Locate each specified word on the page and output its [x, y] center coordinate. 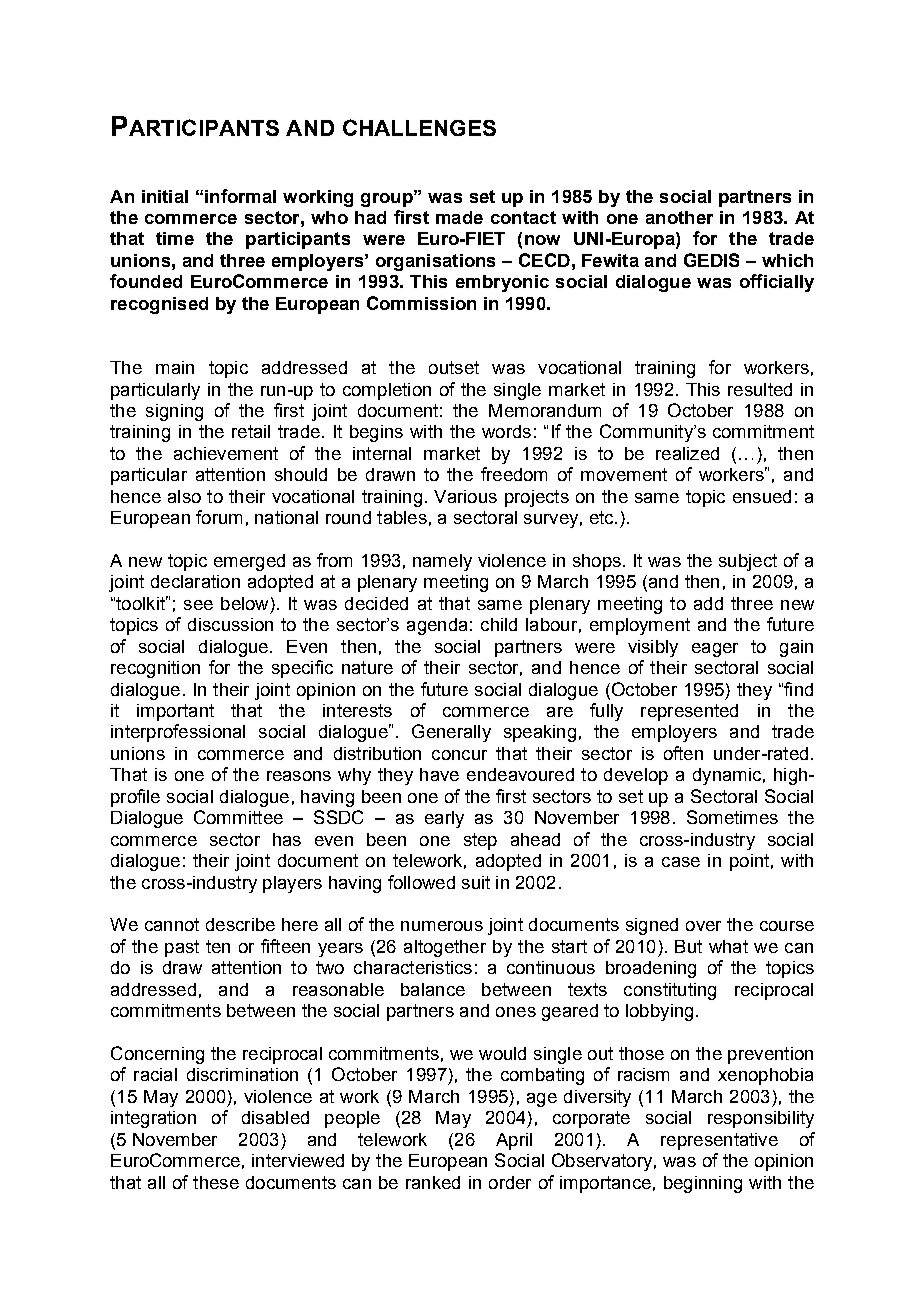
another [679, 217]
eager [715, 650]
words [506, 431]
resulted [760, 389]
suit [476, 882]
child [499, 624]
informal [240, 196]
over [703, 926]
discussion [230, 624]
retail [251, 431]
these [216, 1182]
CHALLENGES [419, 127]
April [514, 1141]
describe [240, 924]
